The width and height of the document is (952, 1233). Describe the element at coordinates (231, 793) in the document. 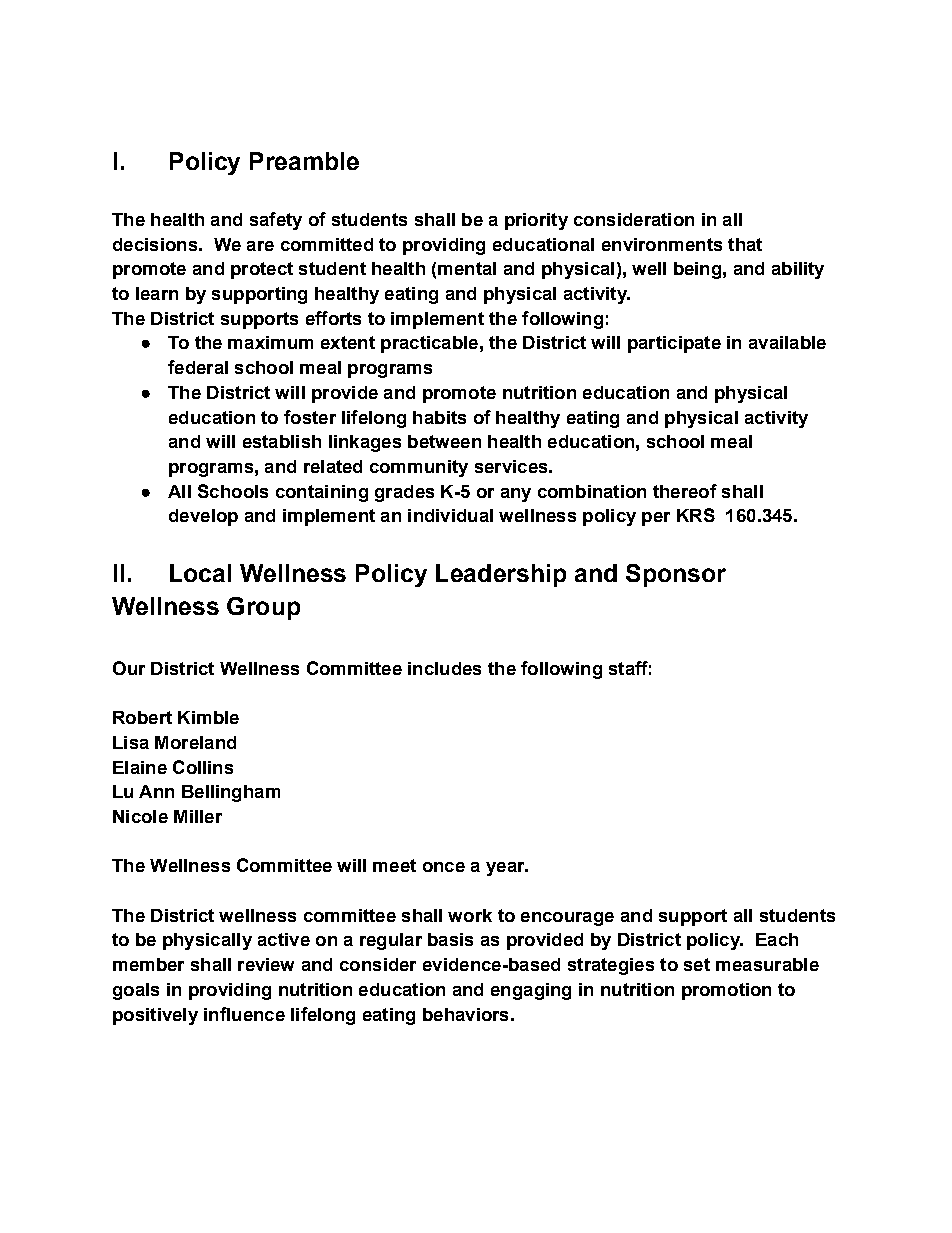

I see `Bellingham` at that location.
